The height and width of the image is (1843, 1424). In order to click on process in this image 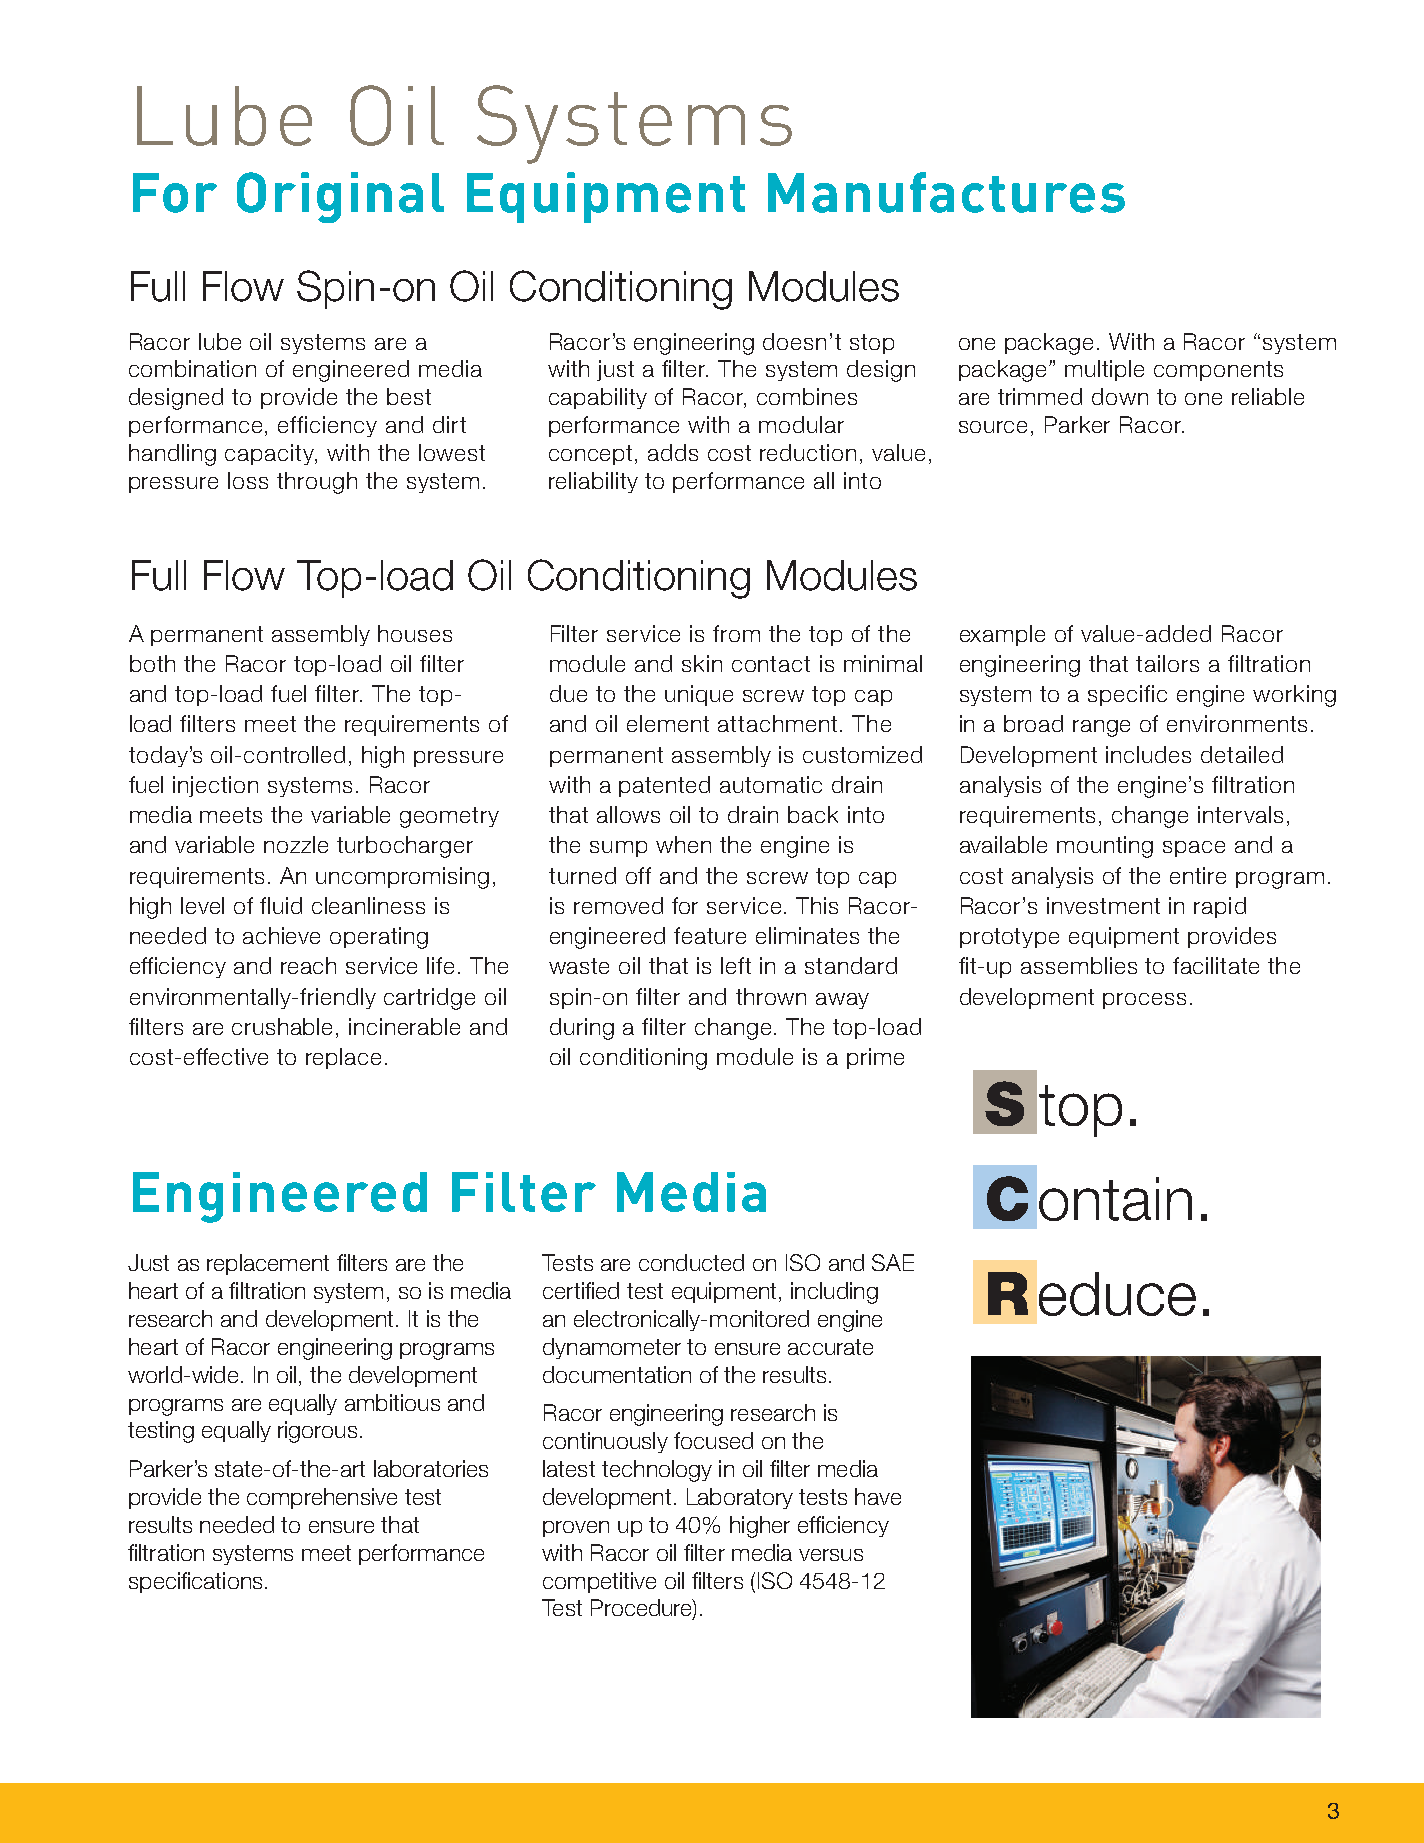, I will do `click(1144, 1001)`.
